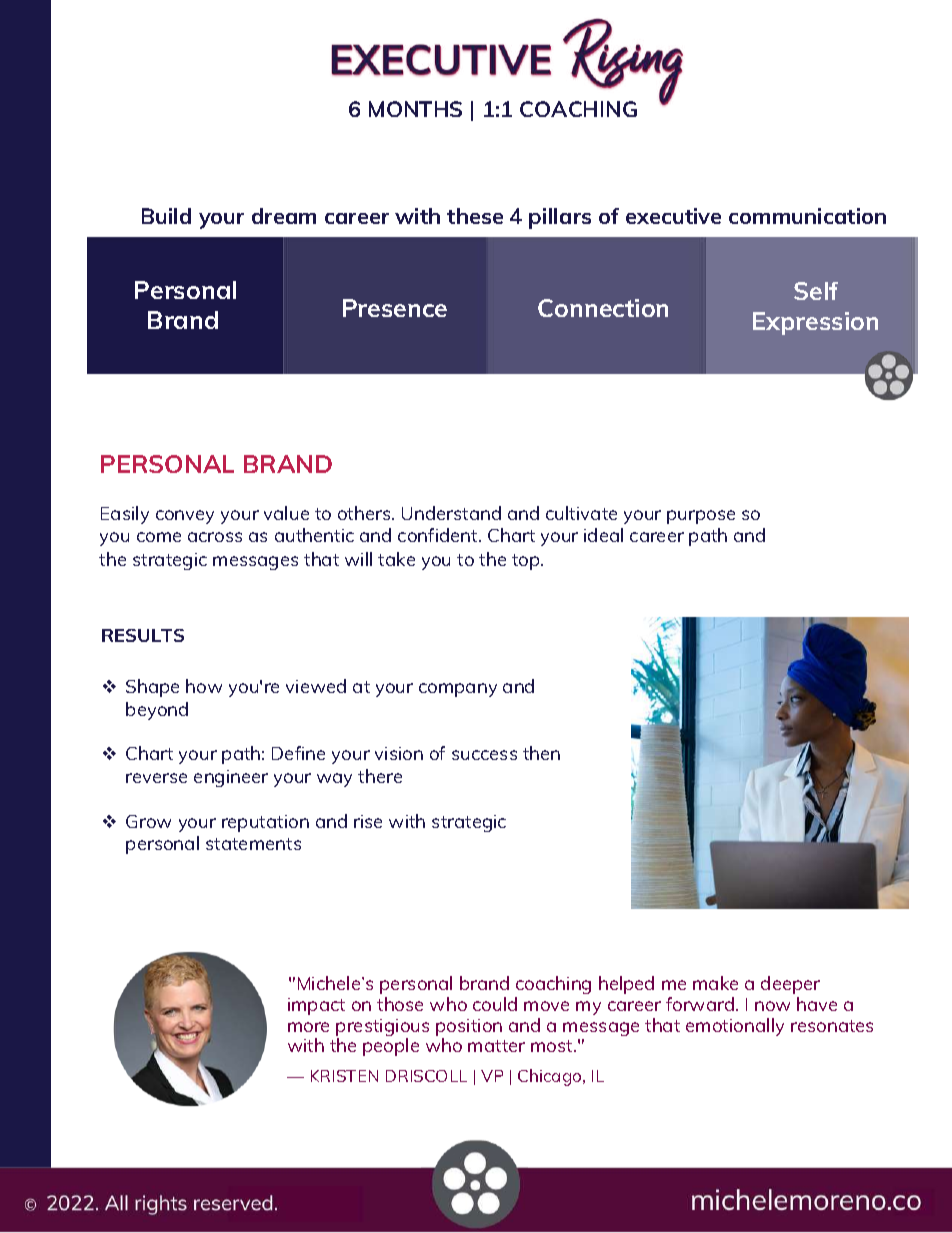 Image resolution: width=952 pixels, height=1233 pixels. I want to click on more, so click(308, 1027).
